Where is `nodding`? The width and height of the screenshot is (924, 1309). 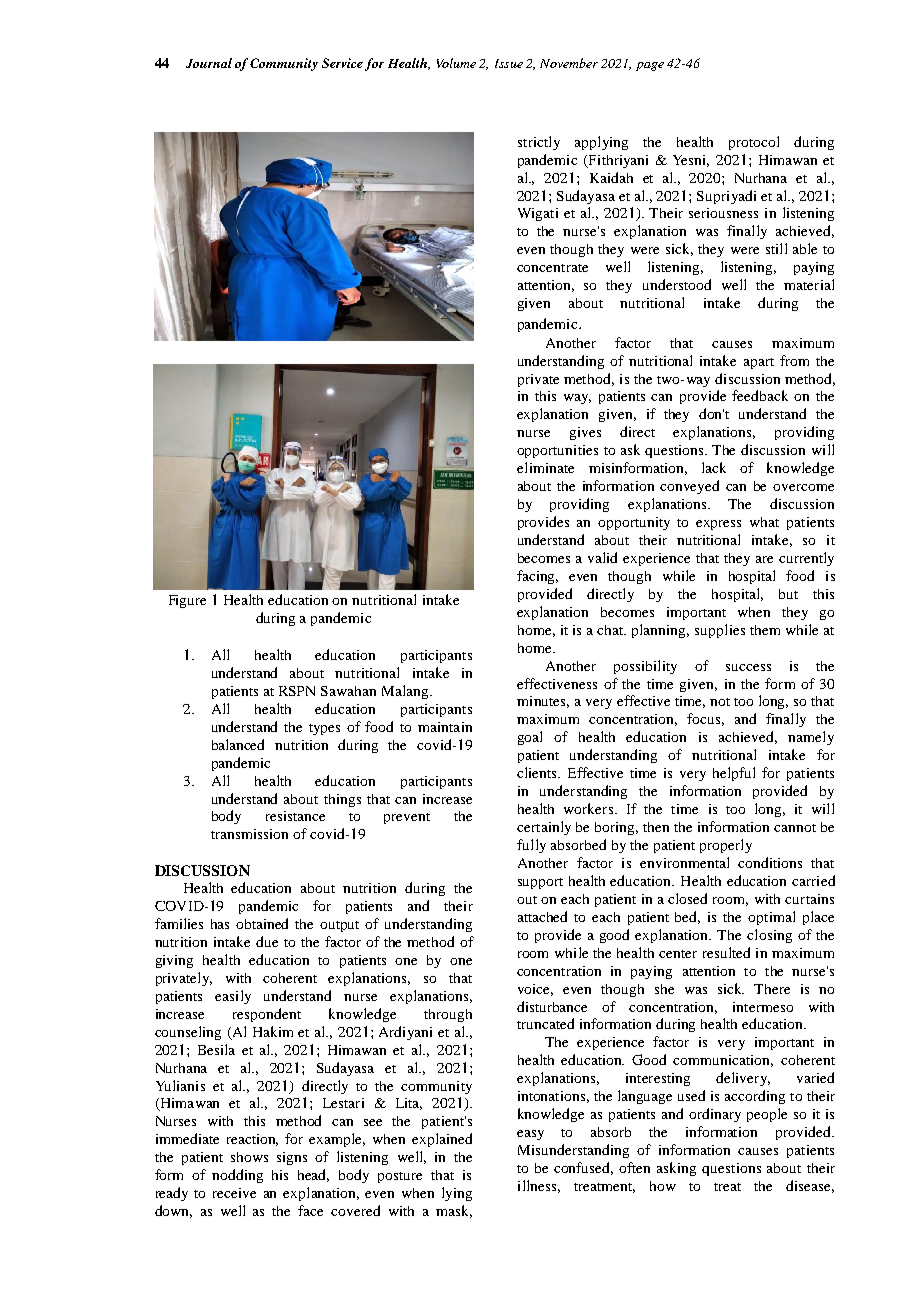
nodding is located at coordinates (237, 1176).
